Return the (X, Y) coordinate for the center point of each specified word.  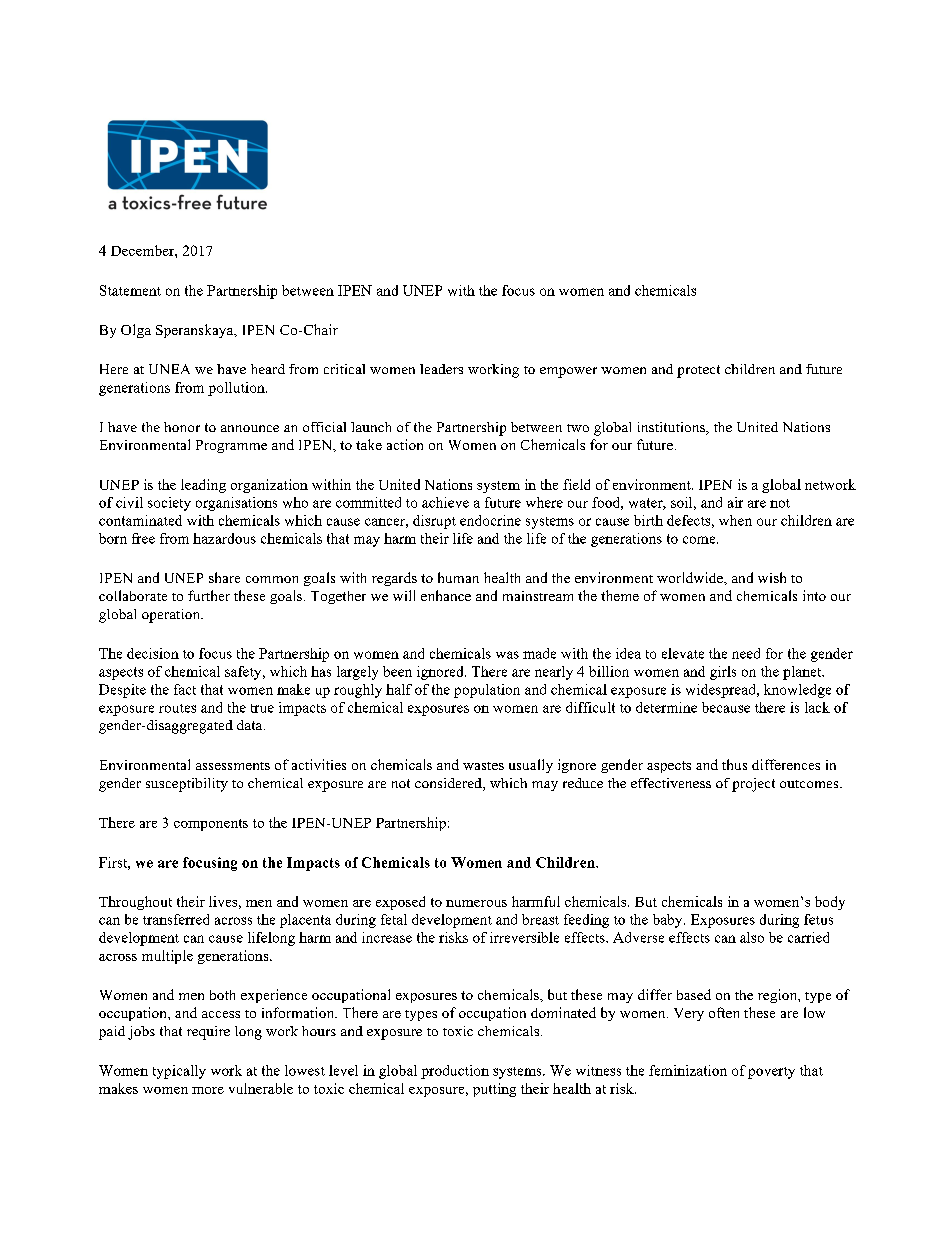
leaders (441, 369)
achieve (445, 502)
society (169, 504)
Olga (136, 331)
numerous (476, 903)
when (735, 520)
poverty (771, 1073)
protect (698, 371)
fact (185, 689)
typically (179, 1072)
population (487, 691)
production (455, 1072)
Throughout (135, 903)
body (830, 903)
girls (723, 673)
